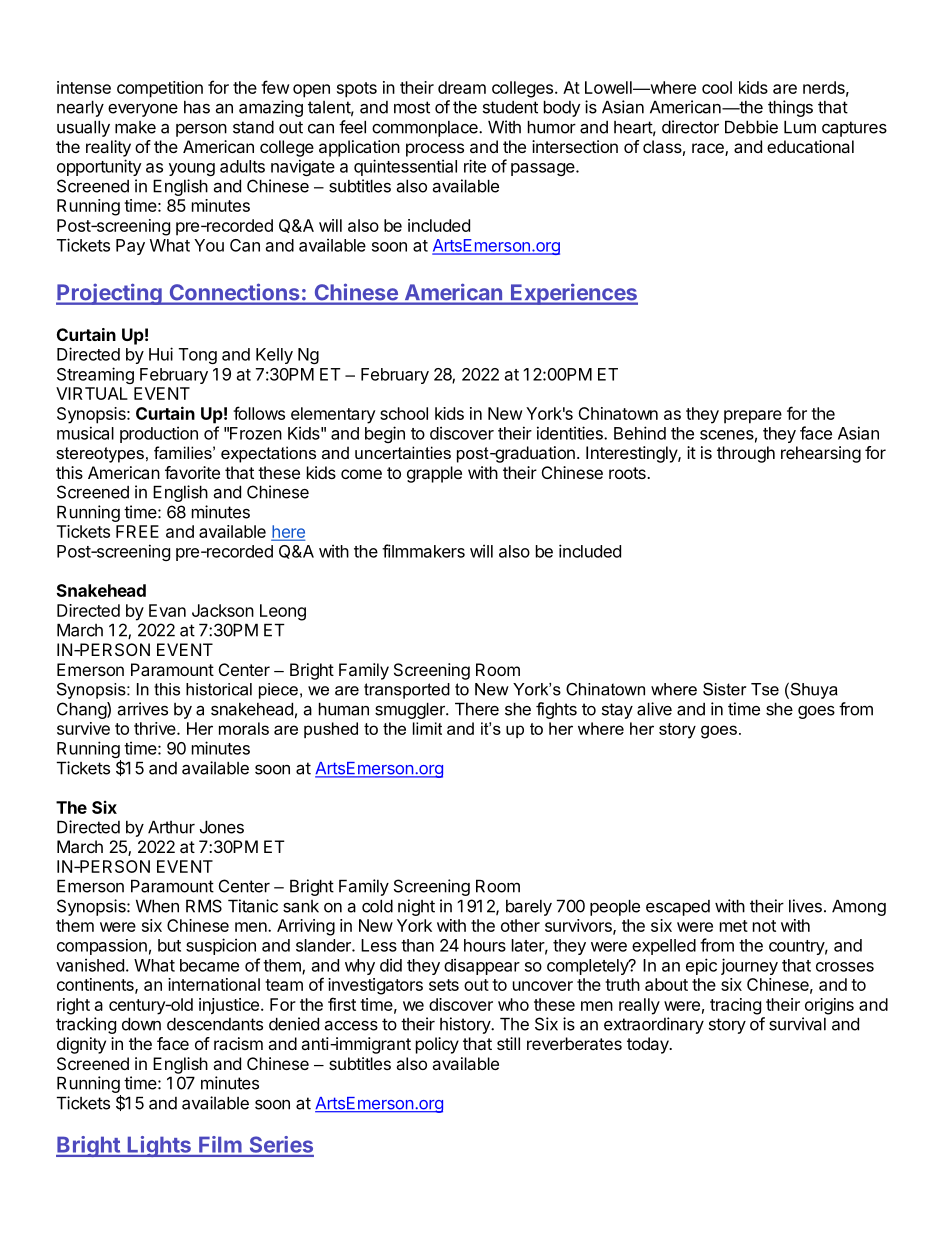 The image size is (952, 1233). What do you see at coordinates (437, 1045) in the document?
I see `policy` at bounding box center [437, 1045].
